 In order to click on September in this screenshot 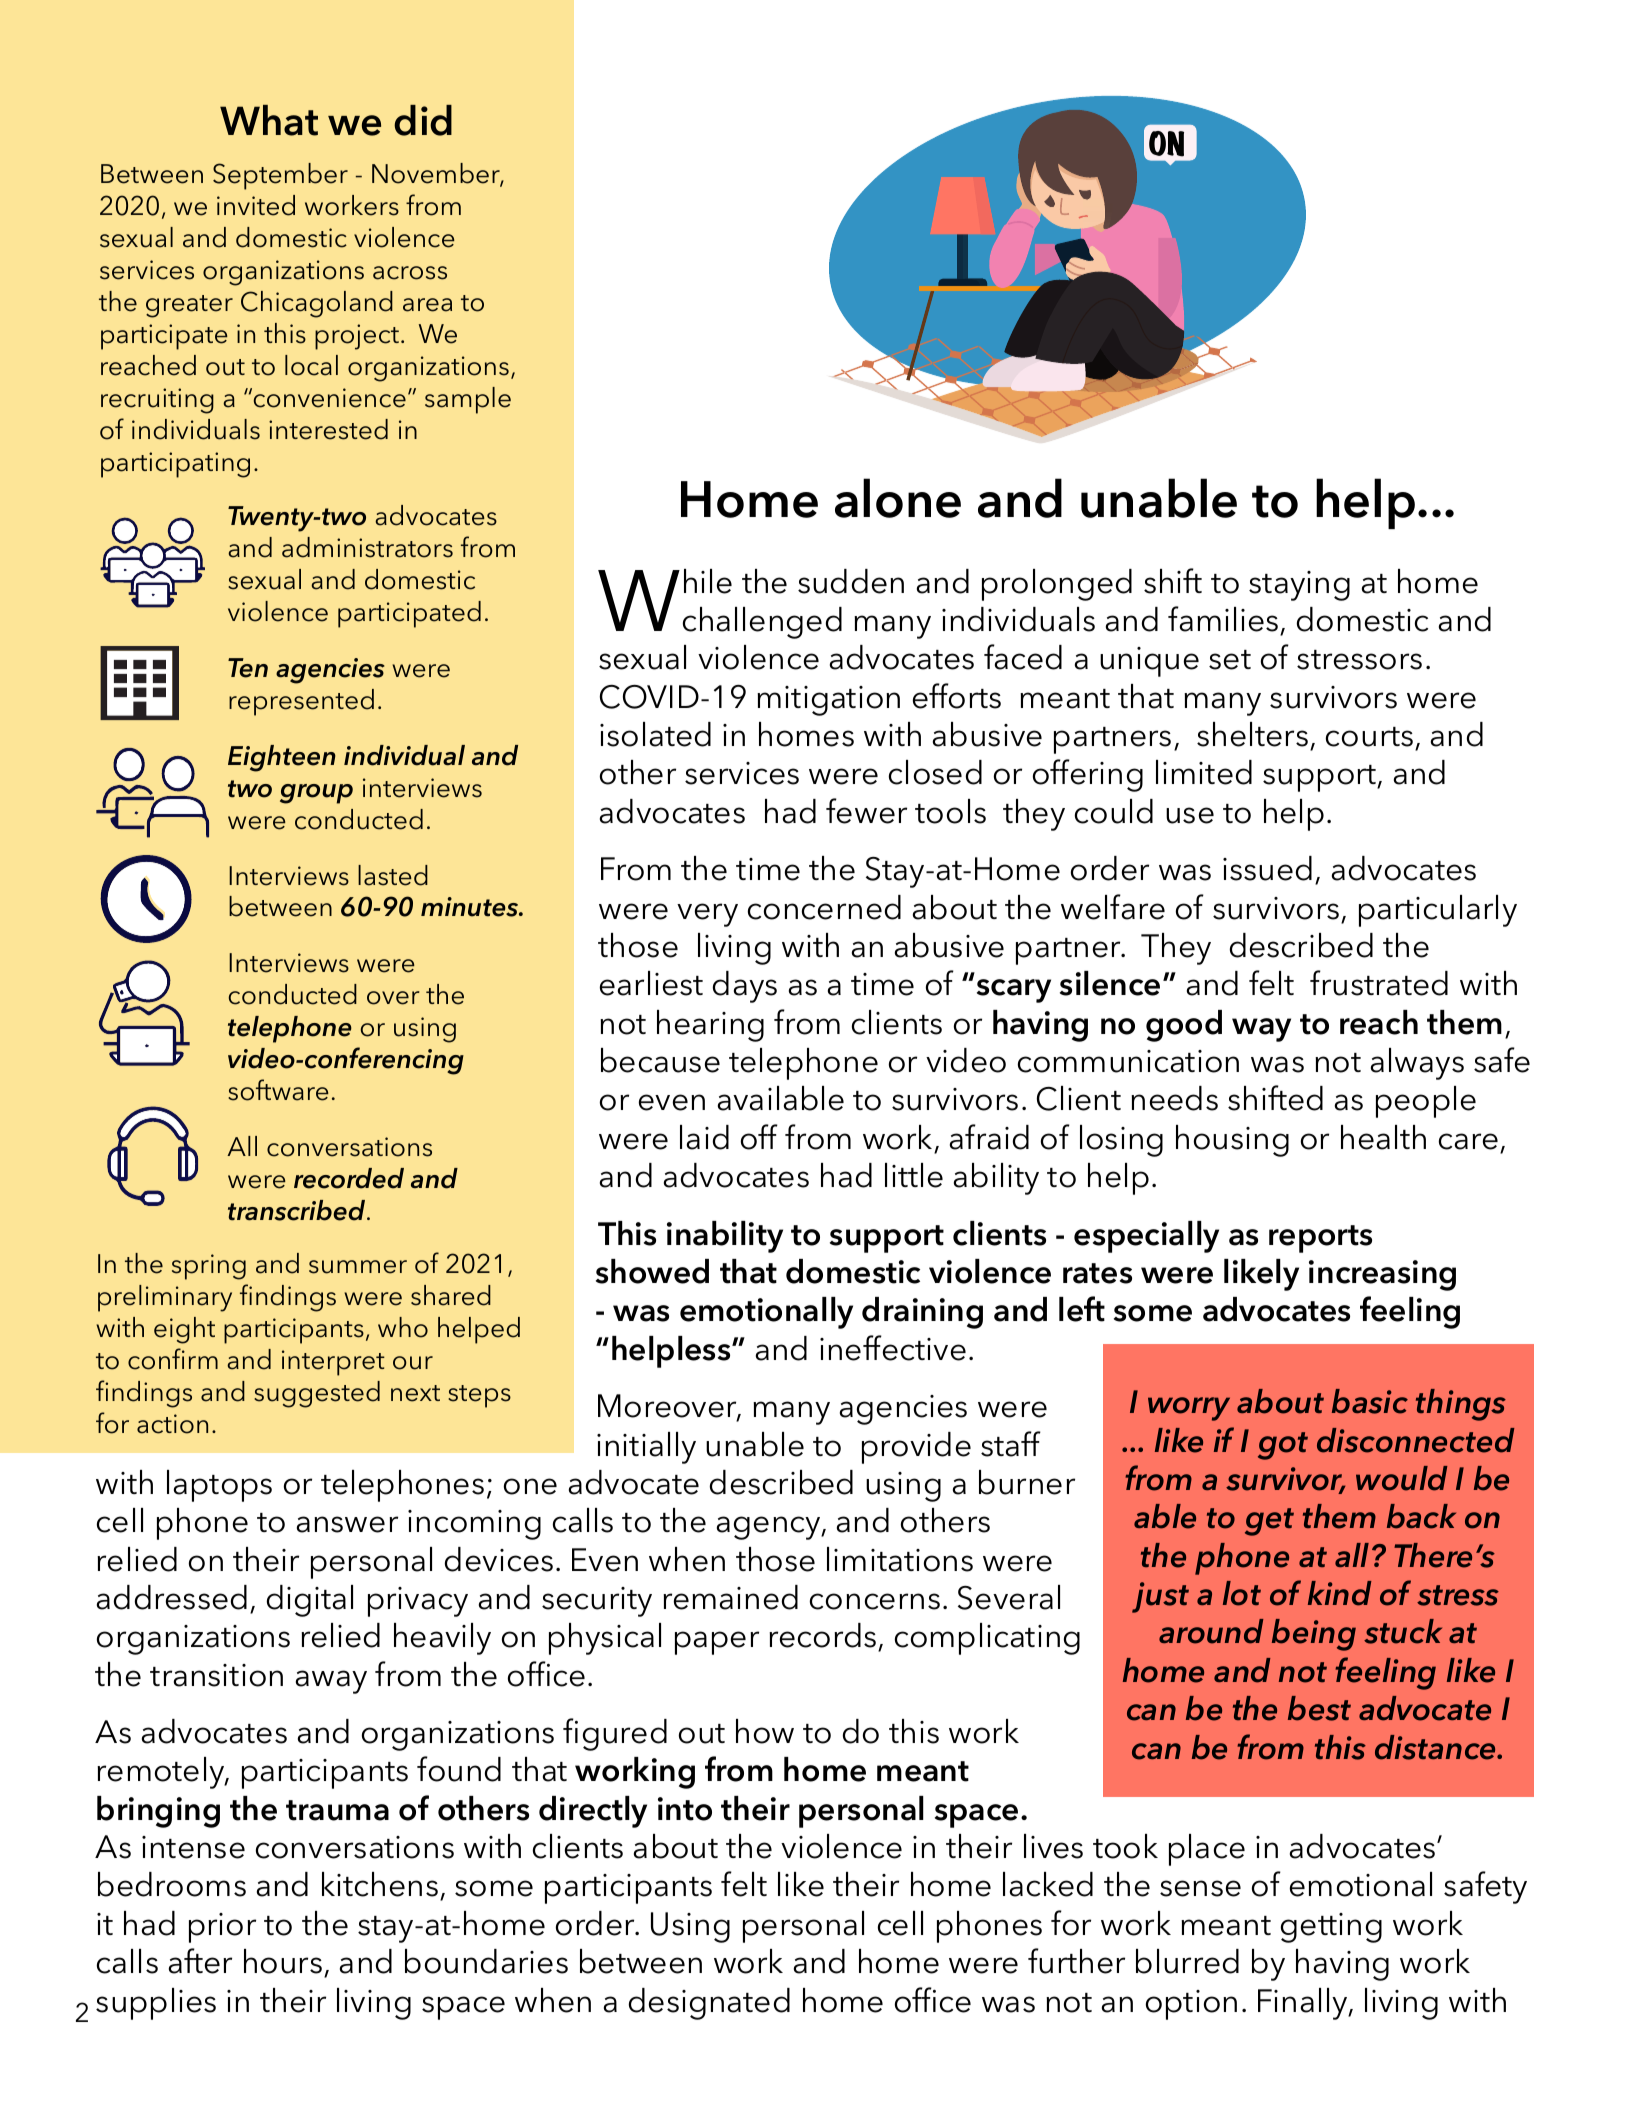, I will do `click(280, 176)`.
